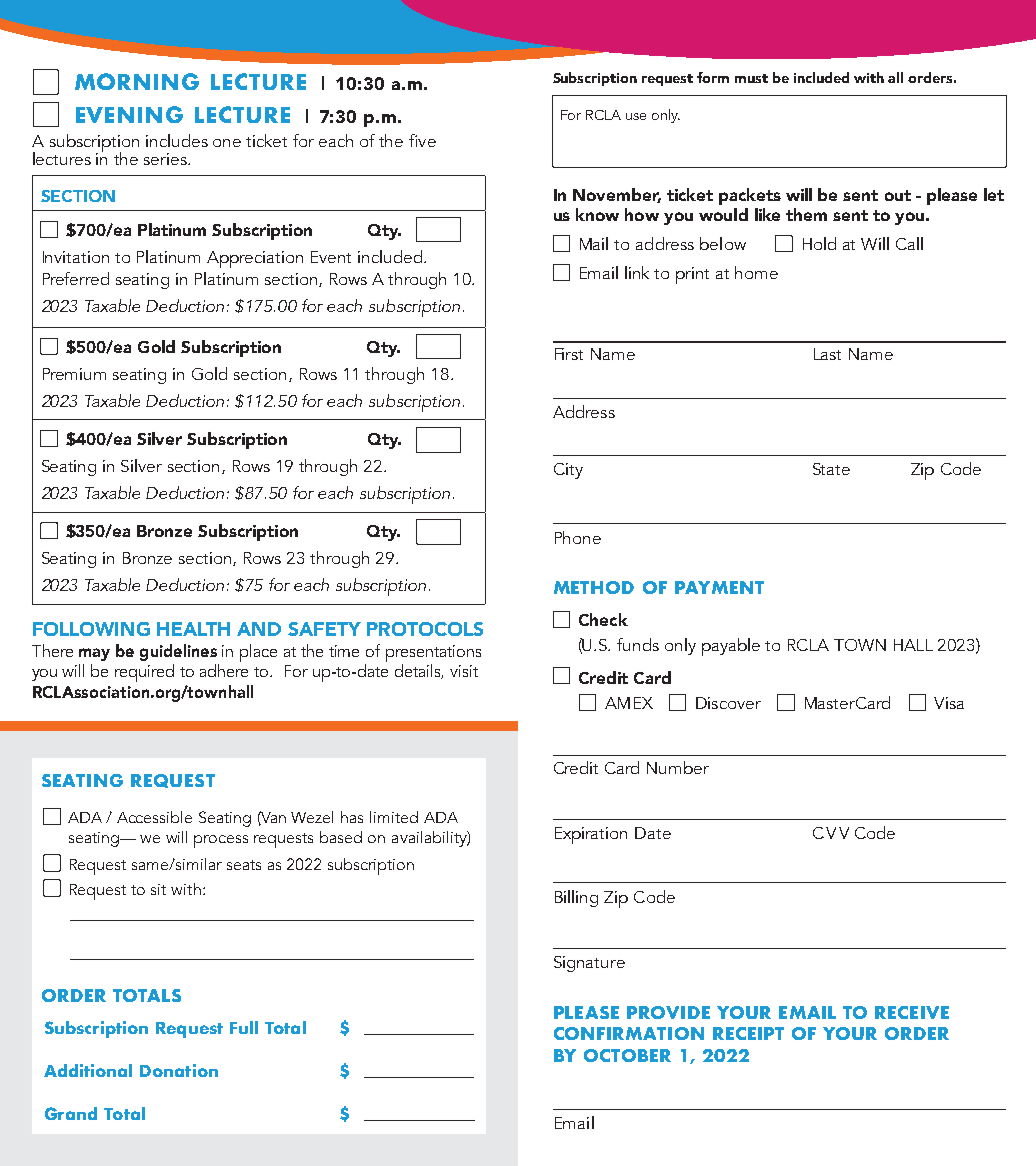 This document has width=1036, height=1166. Describe the element at coordinates (636, 116) in the document. I see `use` at that location.
